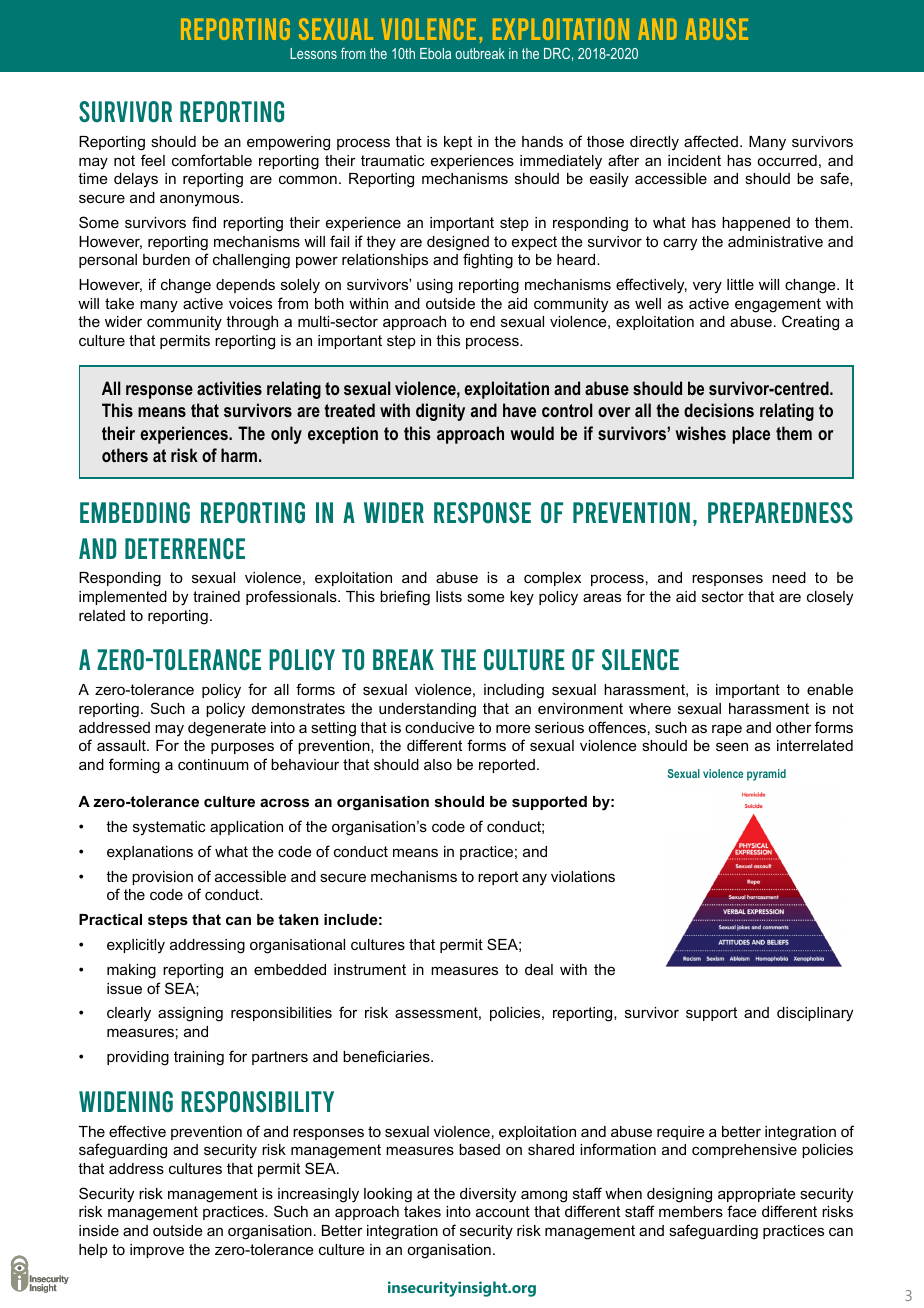 This screenshot has width=924, height=1308. What do you see at coordinates (751, 435) in the screenshot?
I see `place` at bounding box center [751, 435].
